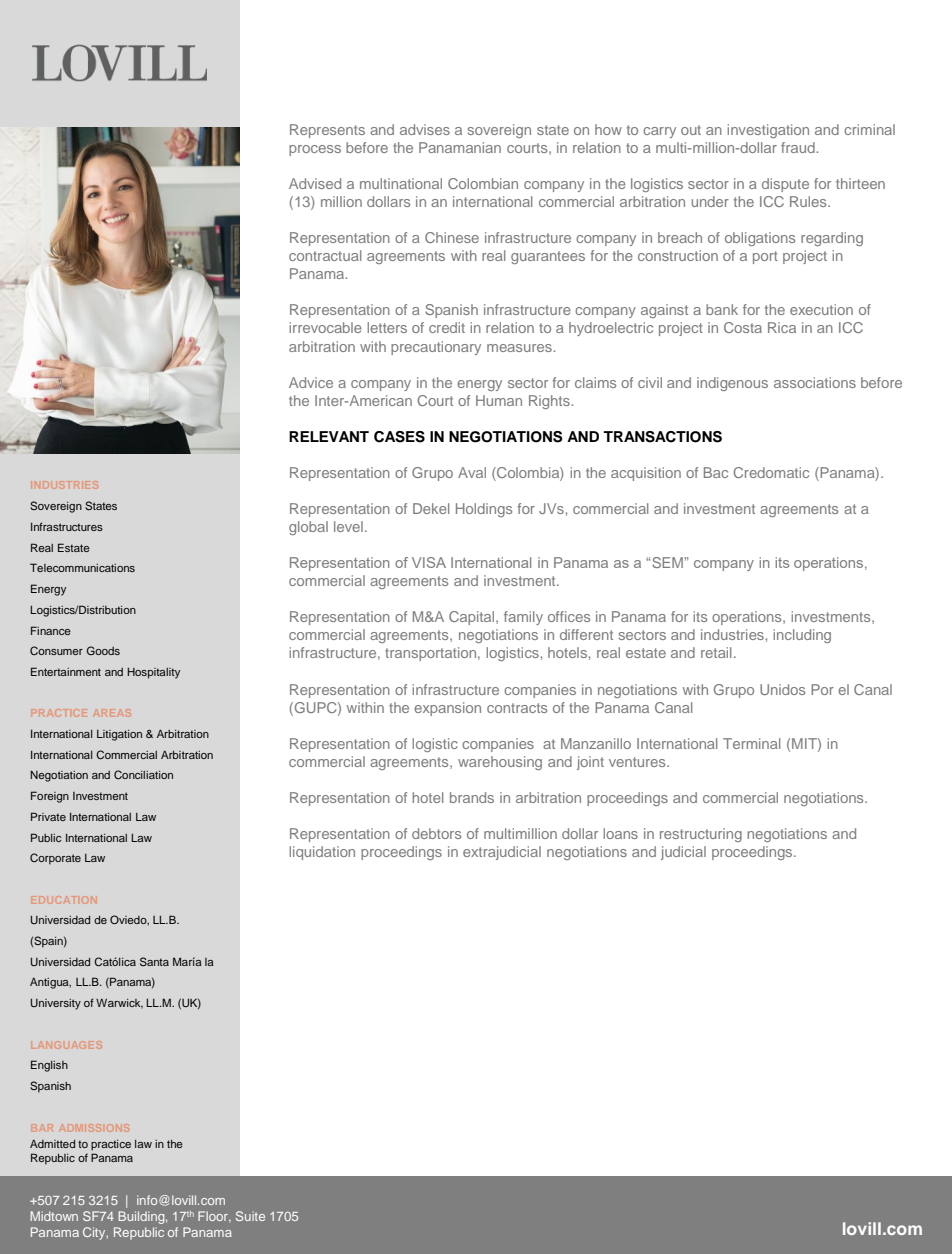 This screenshot has height=1254, width=952. Describe the element at coordinates (799, 147) in the screenshot. I see `fraud` at that location.
